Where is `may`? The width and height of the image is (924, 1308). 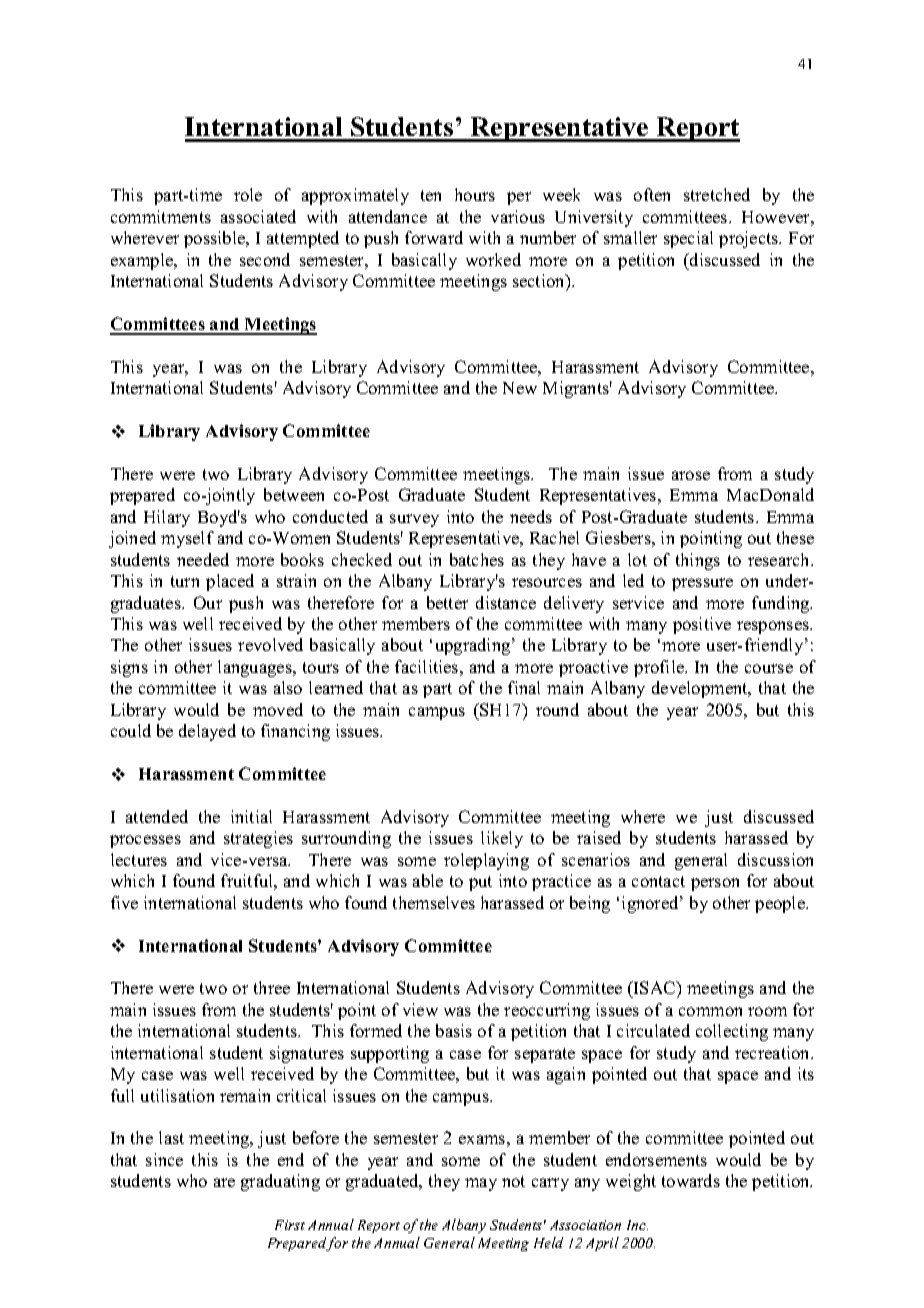 may is located at coordinates (481, 1184).
